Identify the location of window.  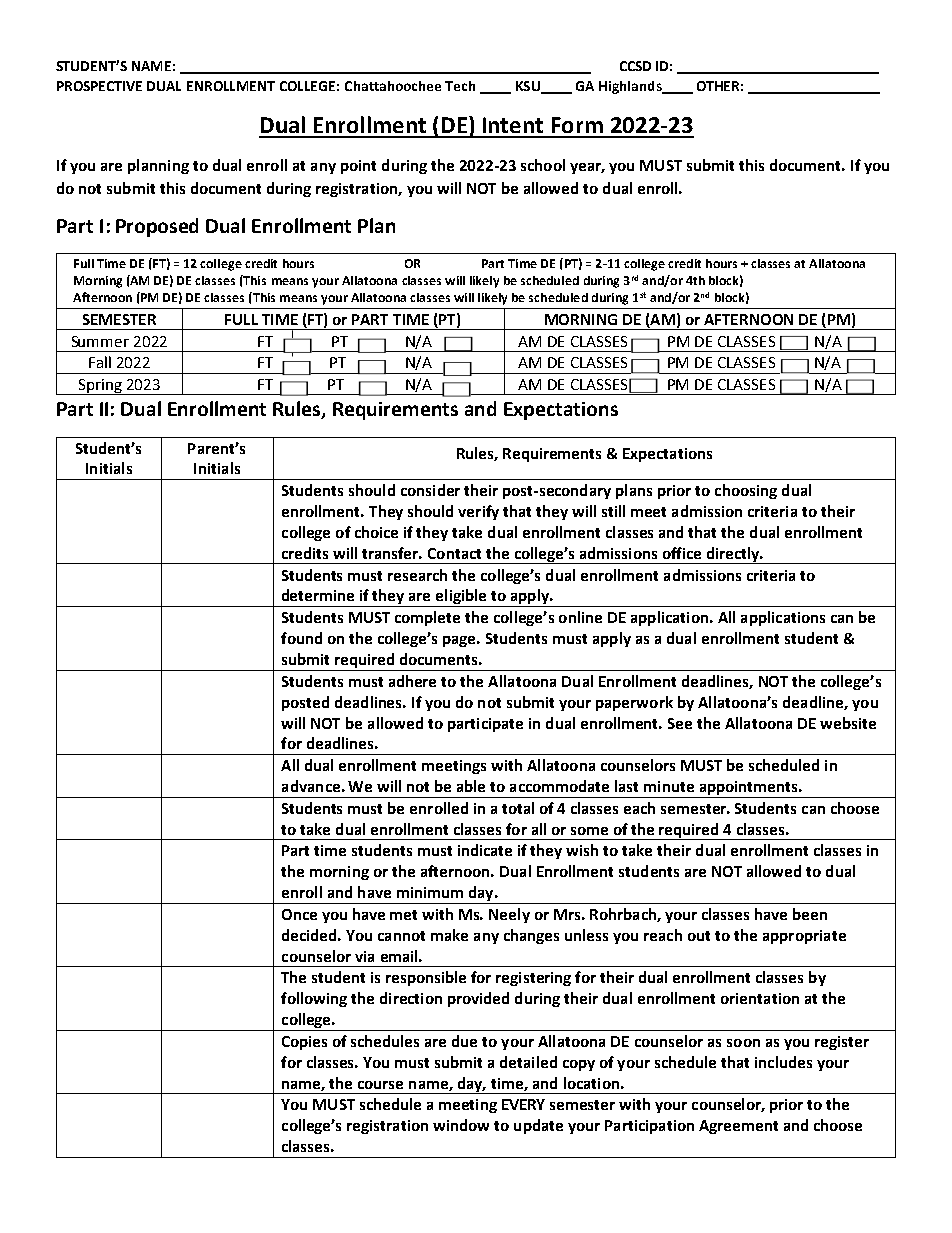
(461, 1125).
